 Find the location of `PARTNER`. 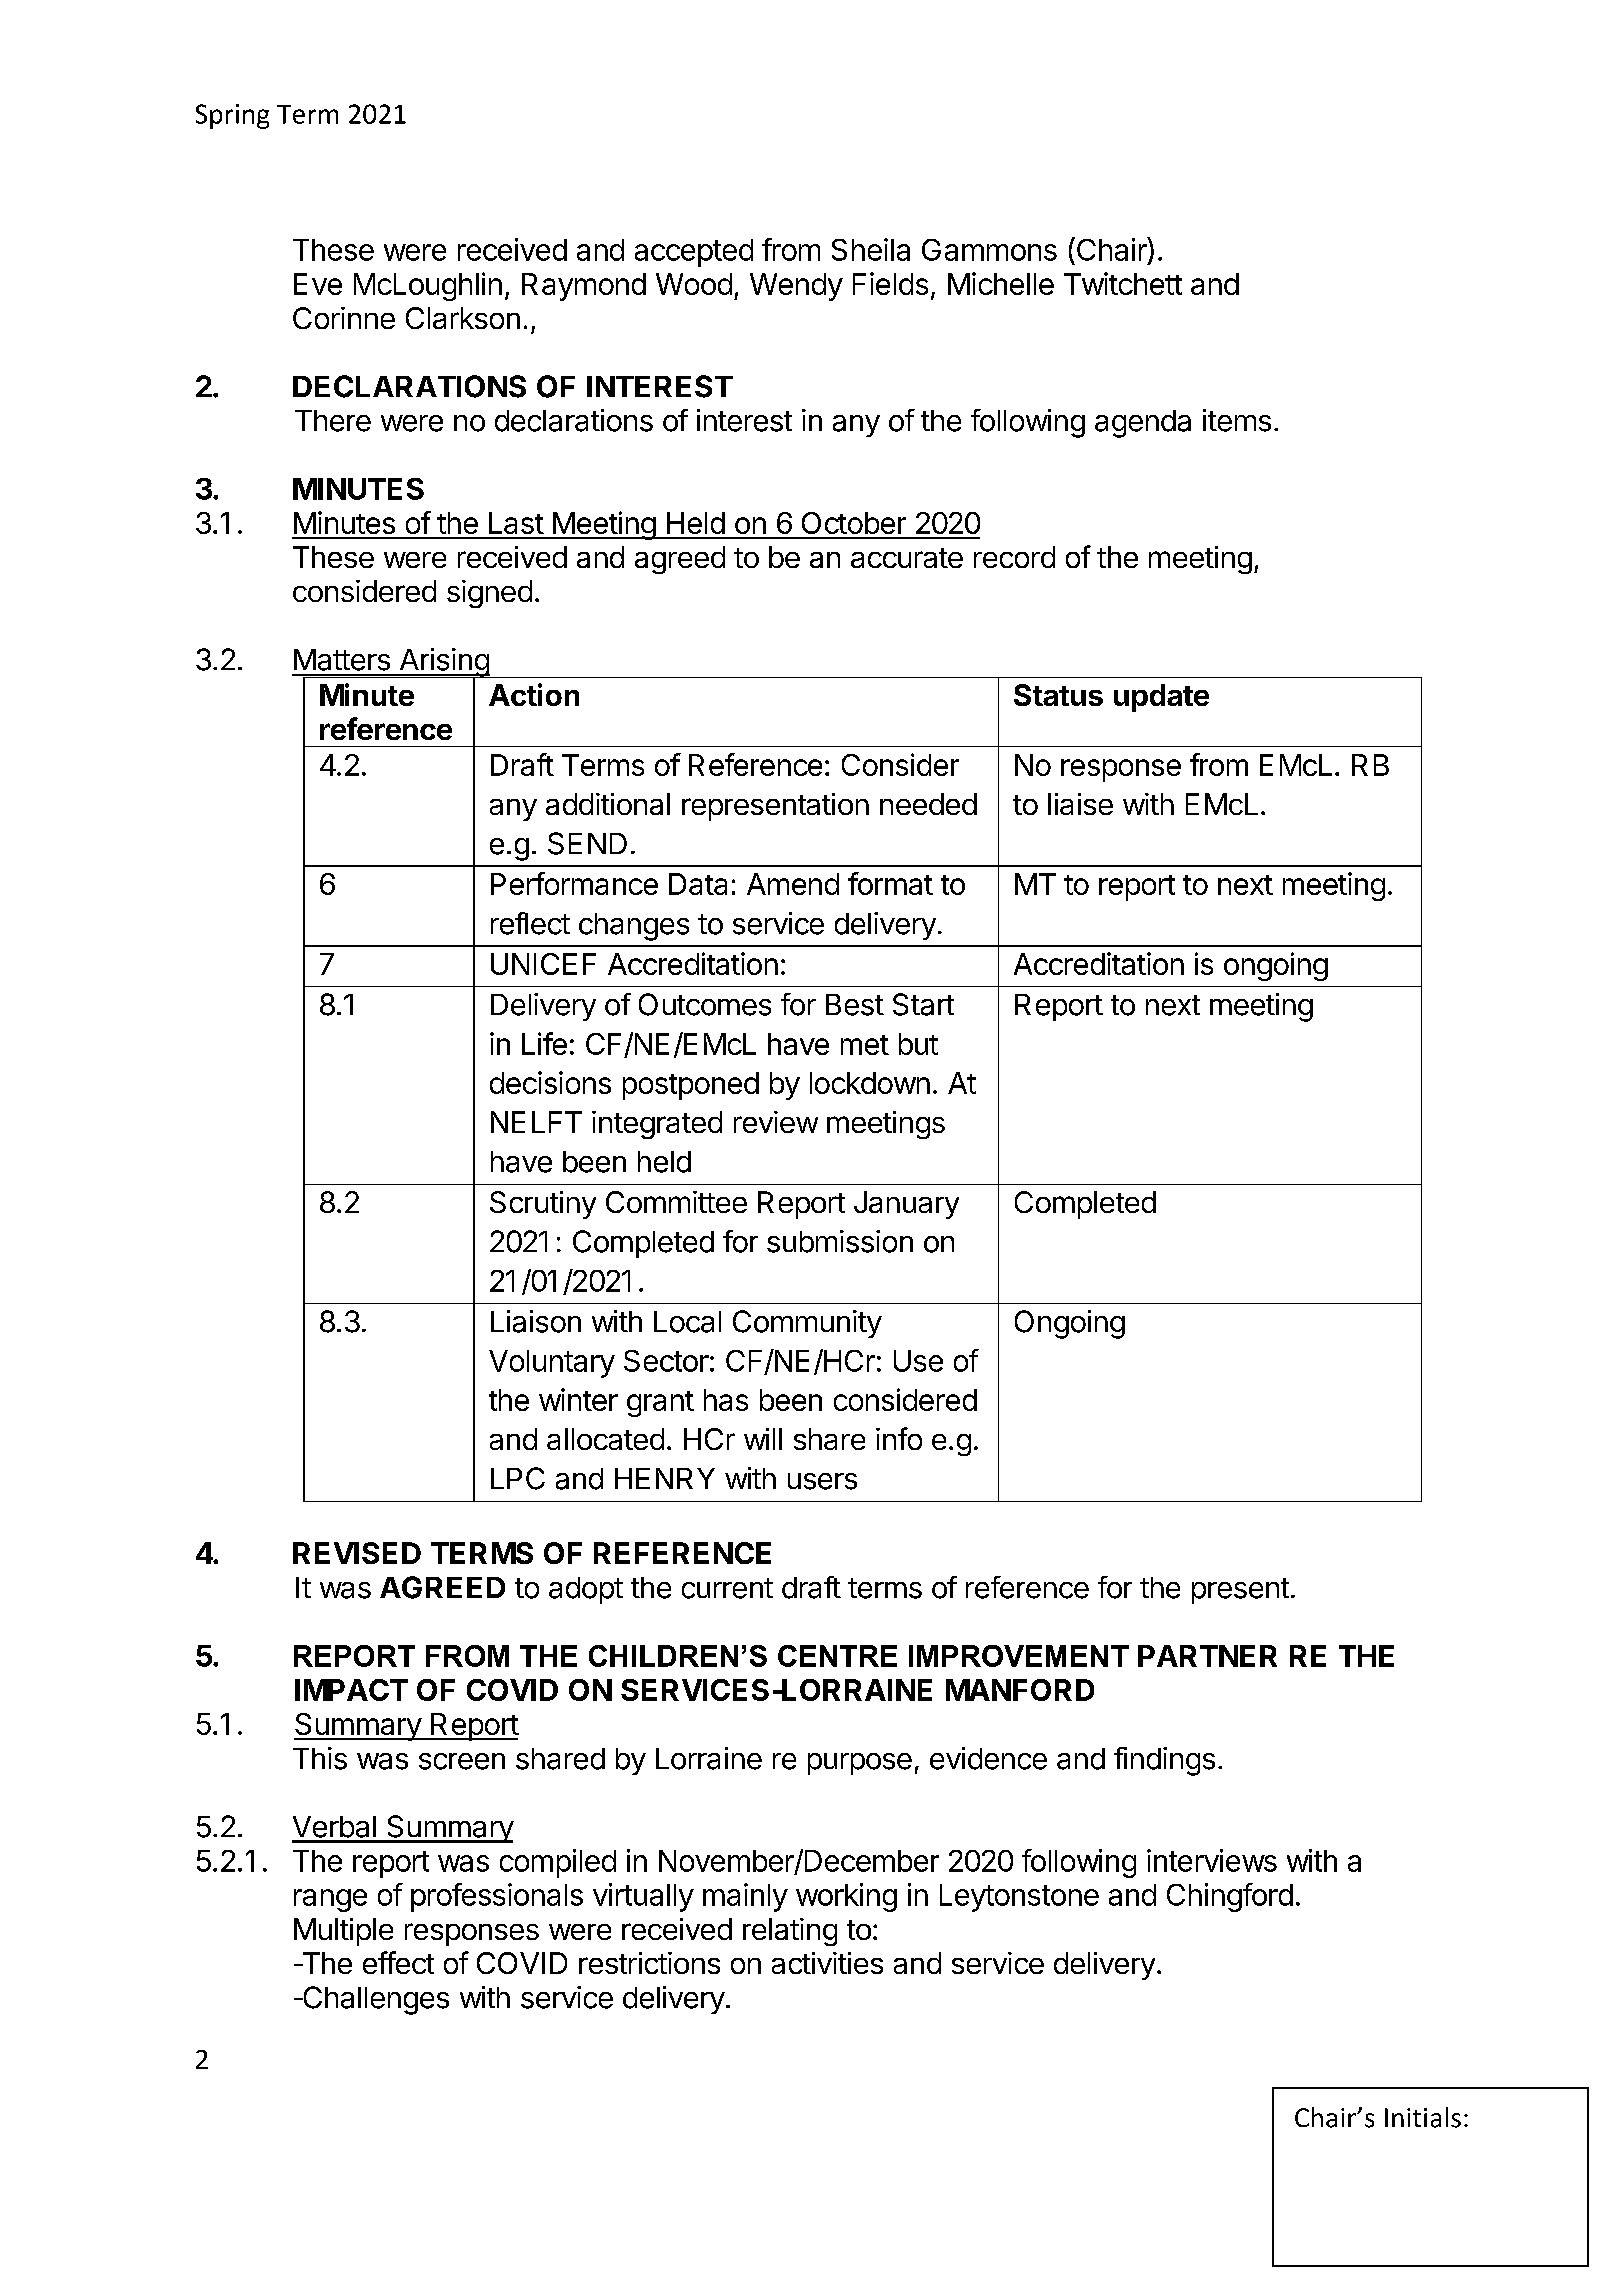

PARTNER is located at coordinates (1207, 1656).
